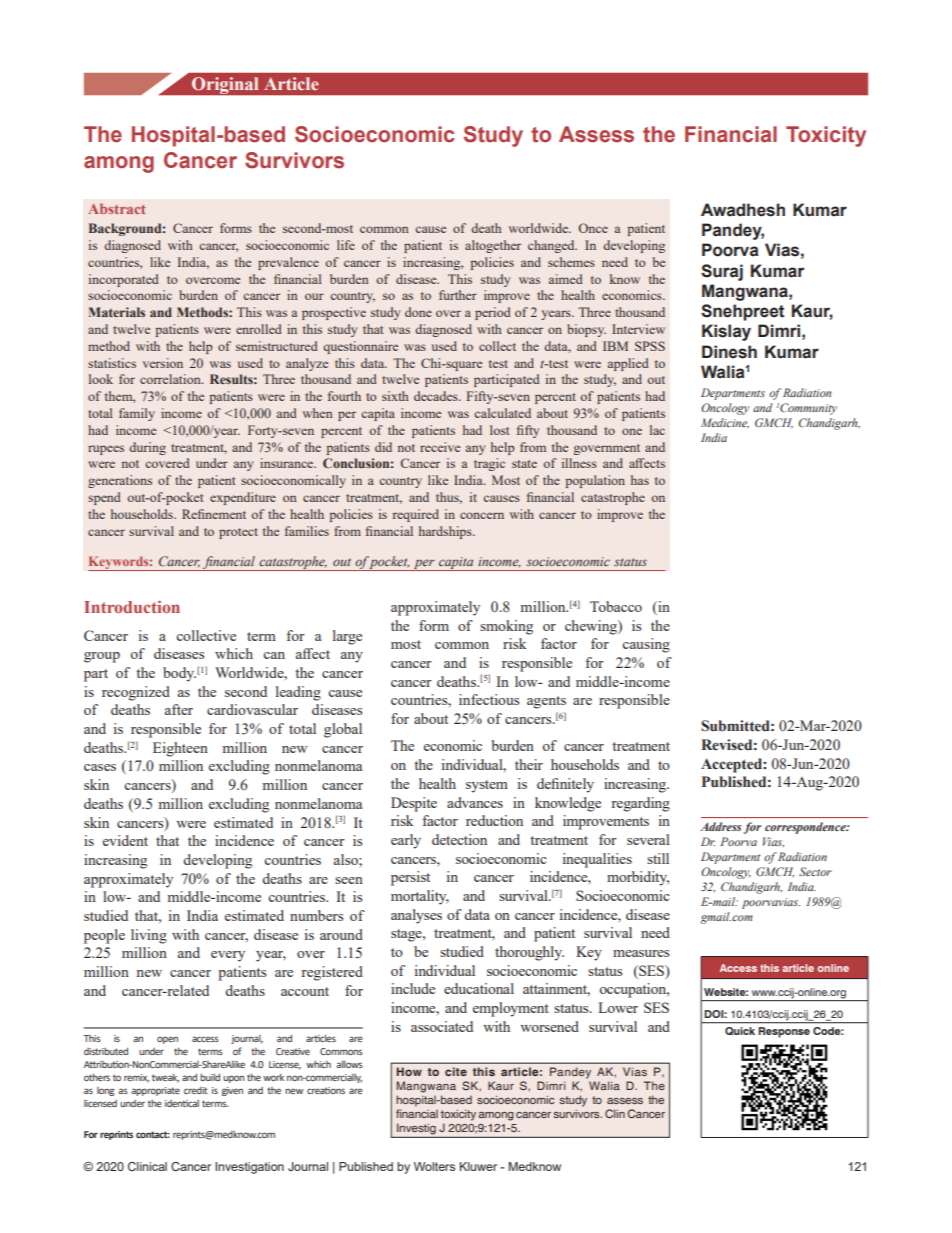  What do you see at coordinates (478, 1166) in the screenshot?
I see `Kluwer` at bounding box center [478, 1166].
